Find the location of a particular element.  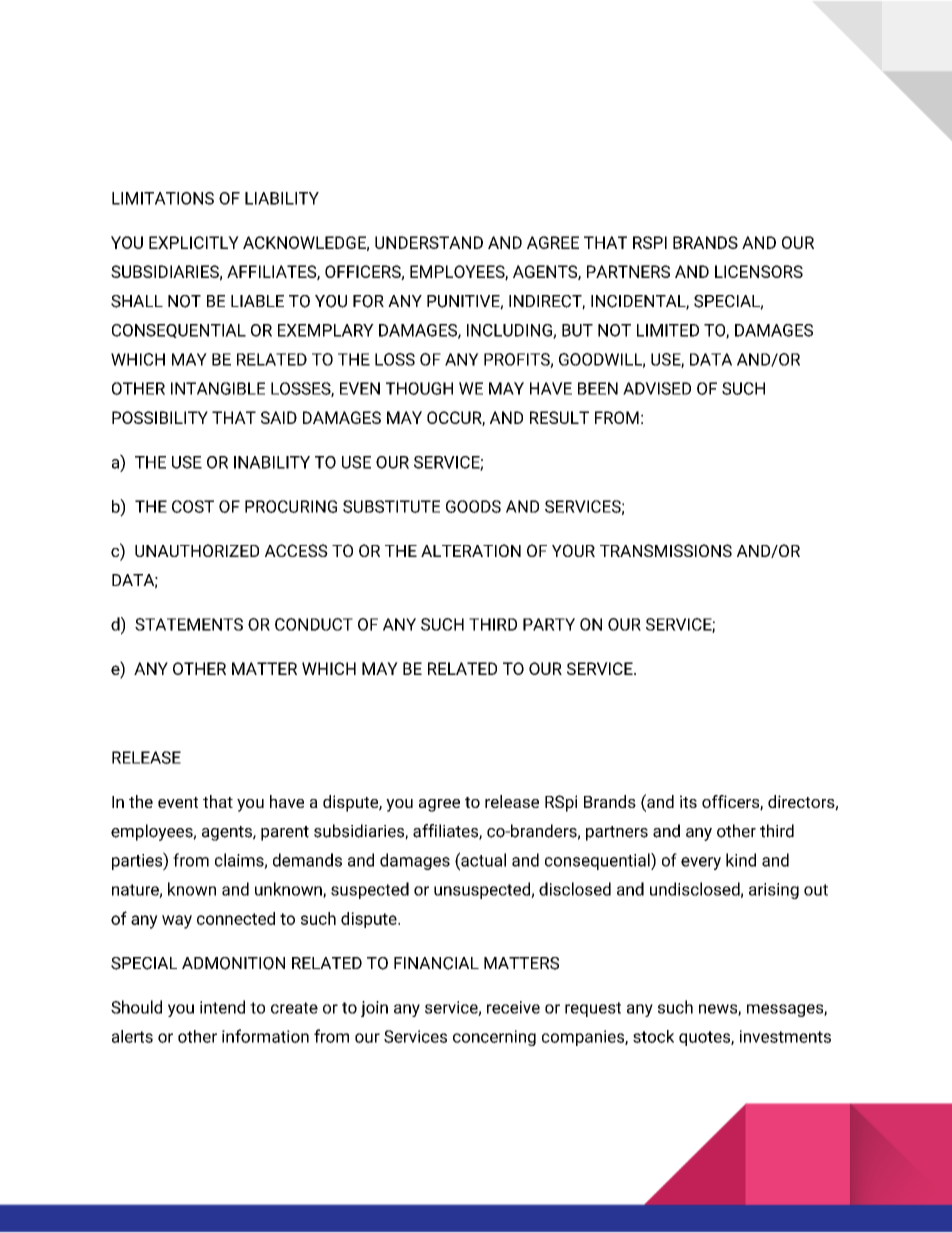

parent is located at coordinates (285, 833).
